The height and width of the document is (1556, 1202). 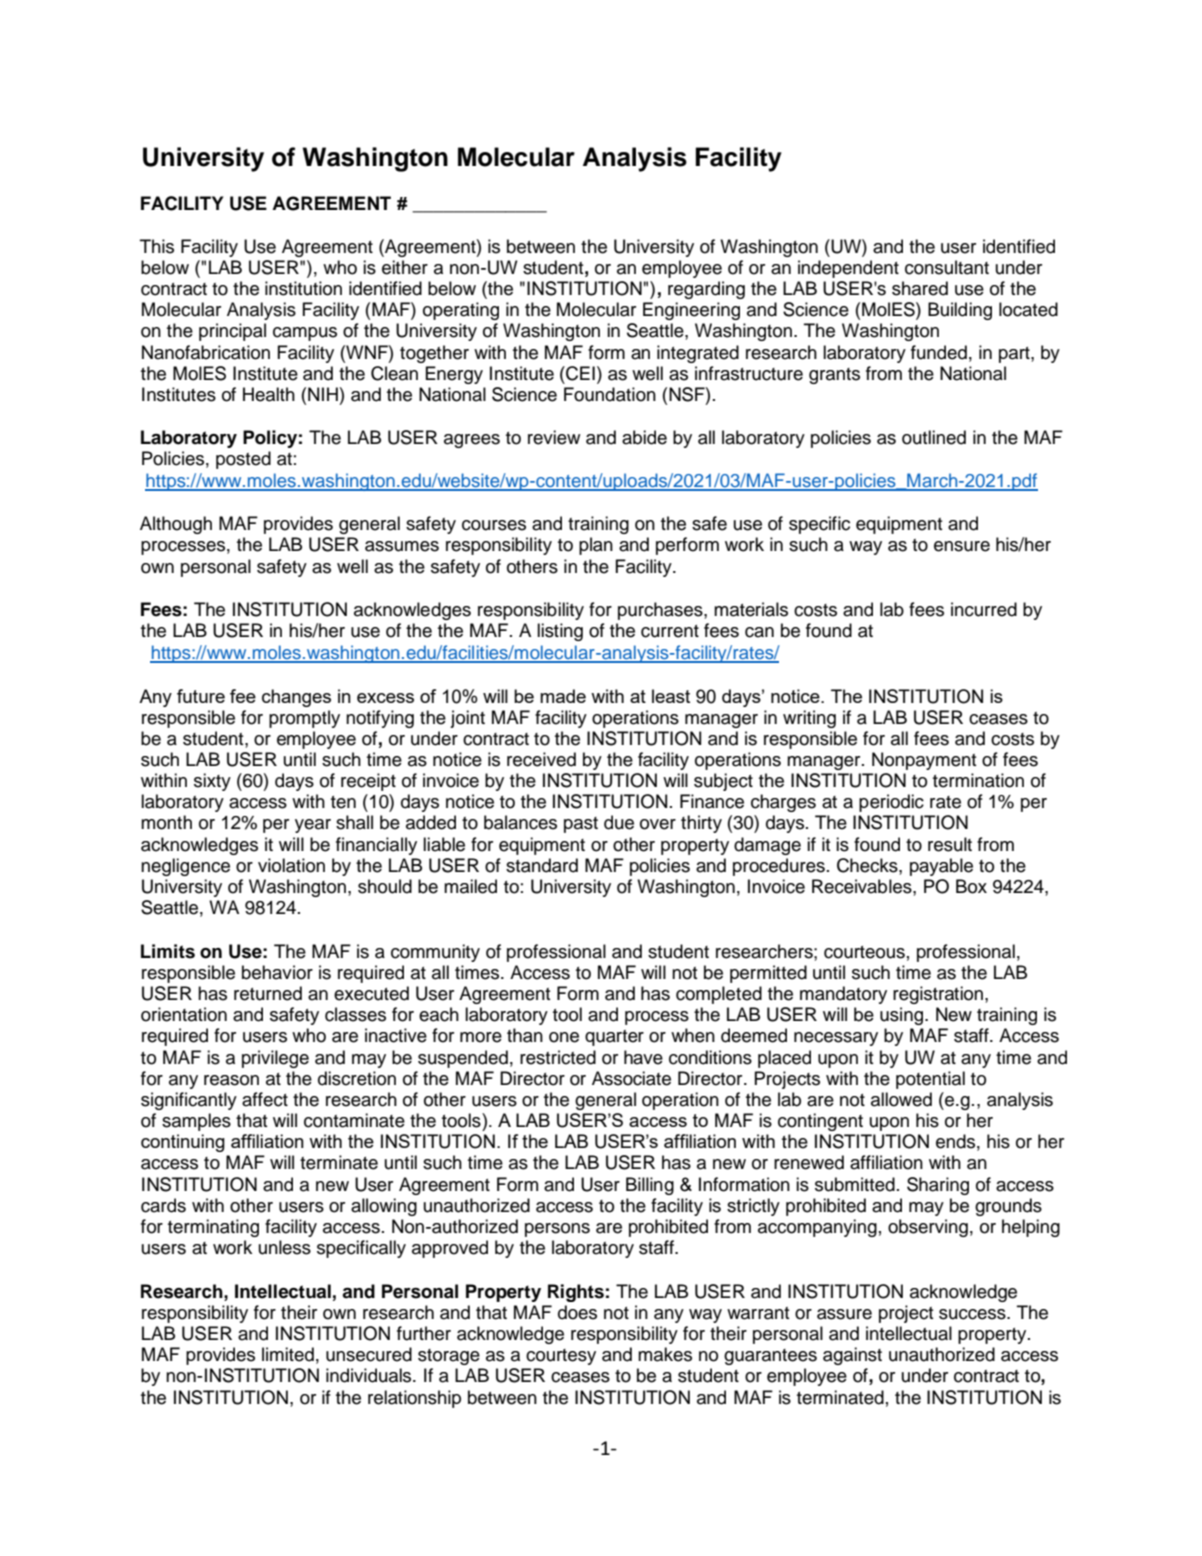 I want to click on Engineering, so click(x=691, y=311).
